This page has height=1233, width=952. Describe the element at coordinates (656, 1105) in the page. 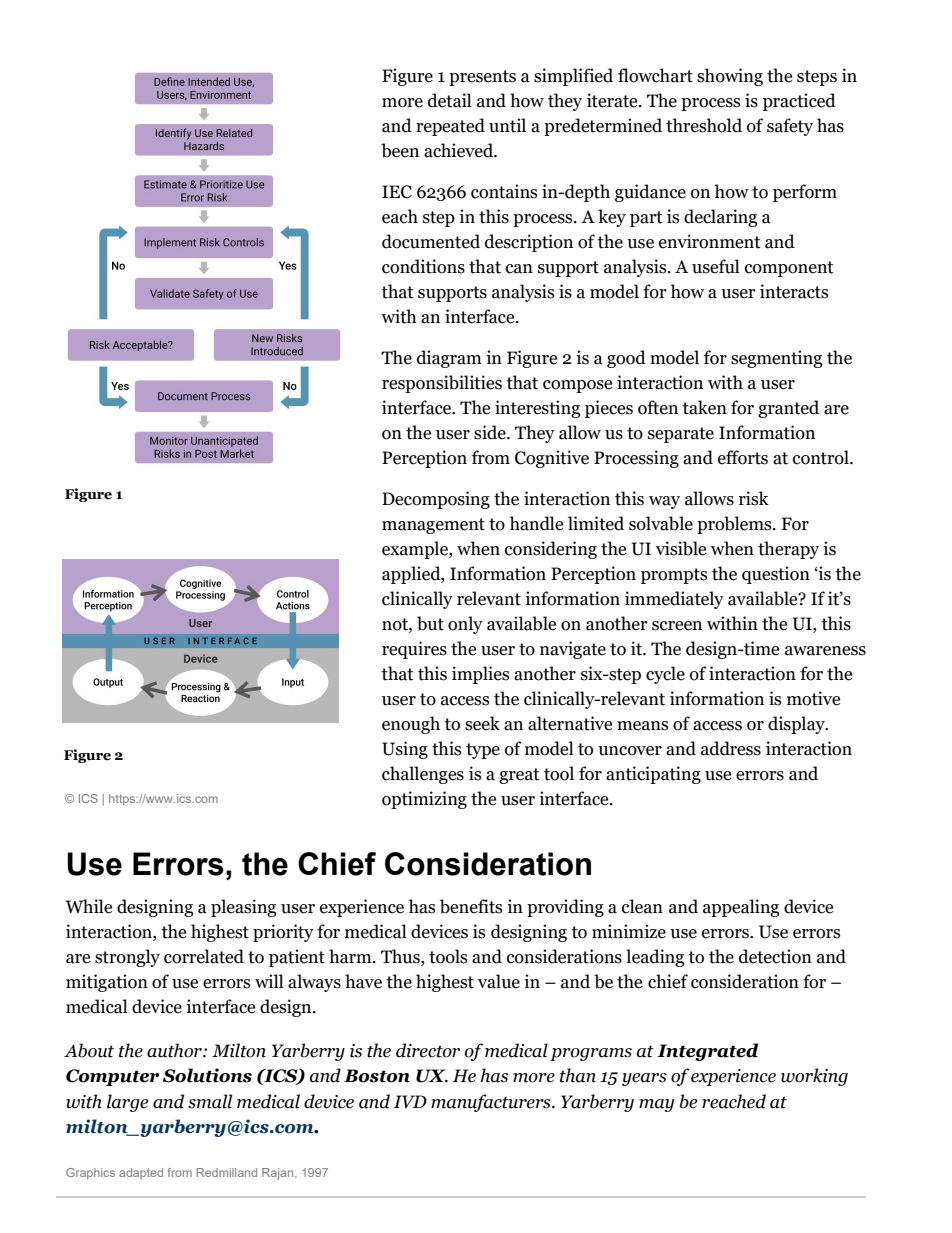

I see `may` at that location.
